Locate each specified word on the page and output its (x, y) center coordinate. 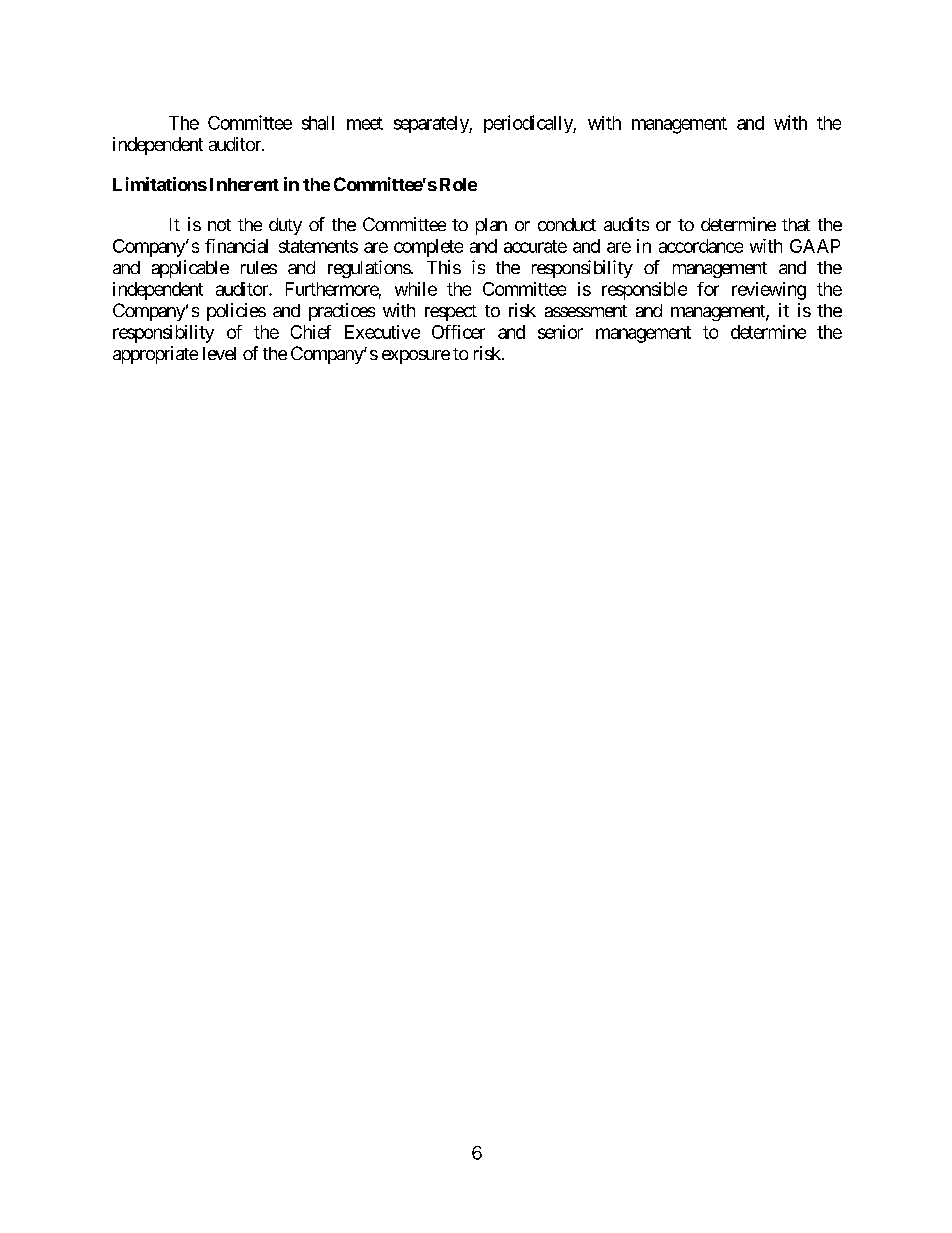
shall (318, 123)
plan (491, 226)
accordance (701, 246)
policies (236, 312)
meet (365, 123)
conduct (567, 224)
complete (428, 248)
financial (236, 246)
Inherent (244, 184)
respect (451, 313)
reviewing (769, 291)
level (219, 353)
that (796, 224)
